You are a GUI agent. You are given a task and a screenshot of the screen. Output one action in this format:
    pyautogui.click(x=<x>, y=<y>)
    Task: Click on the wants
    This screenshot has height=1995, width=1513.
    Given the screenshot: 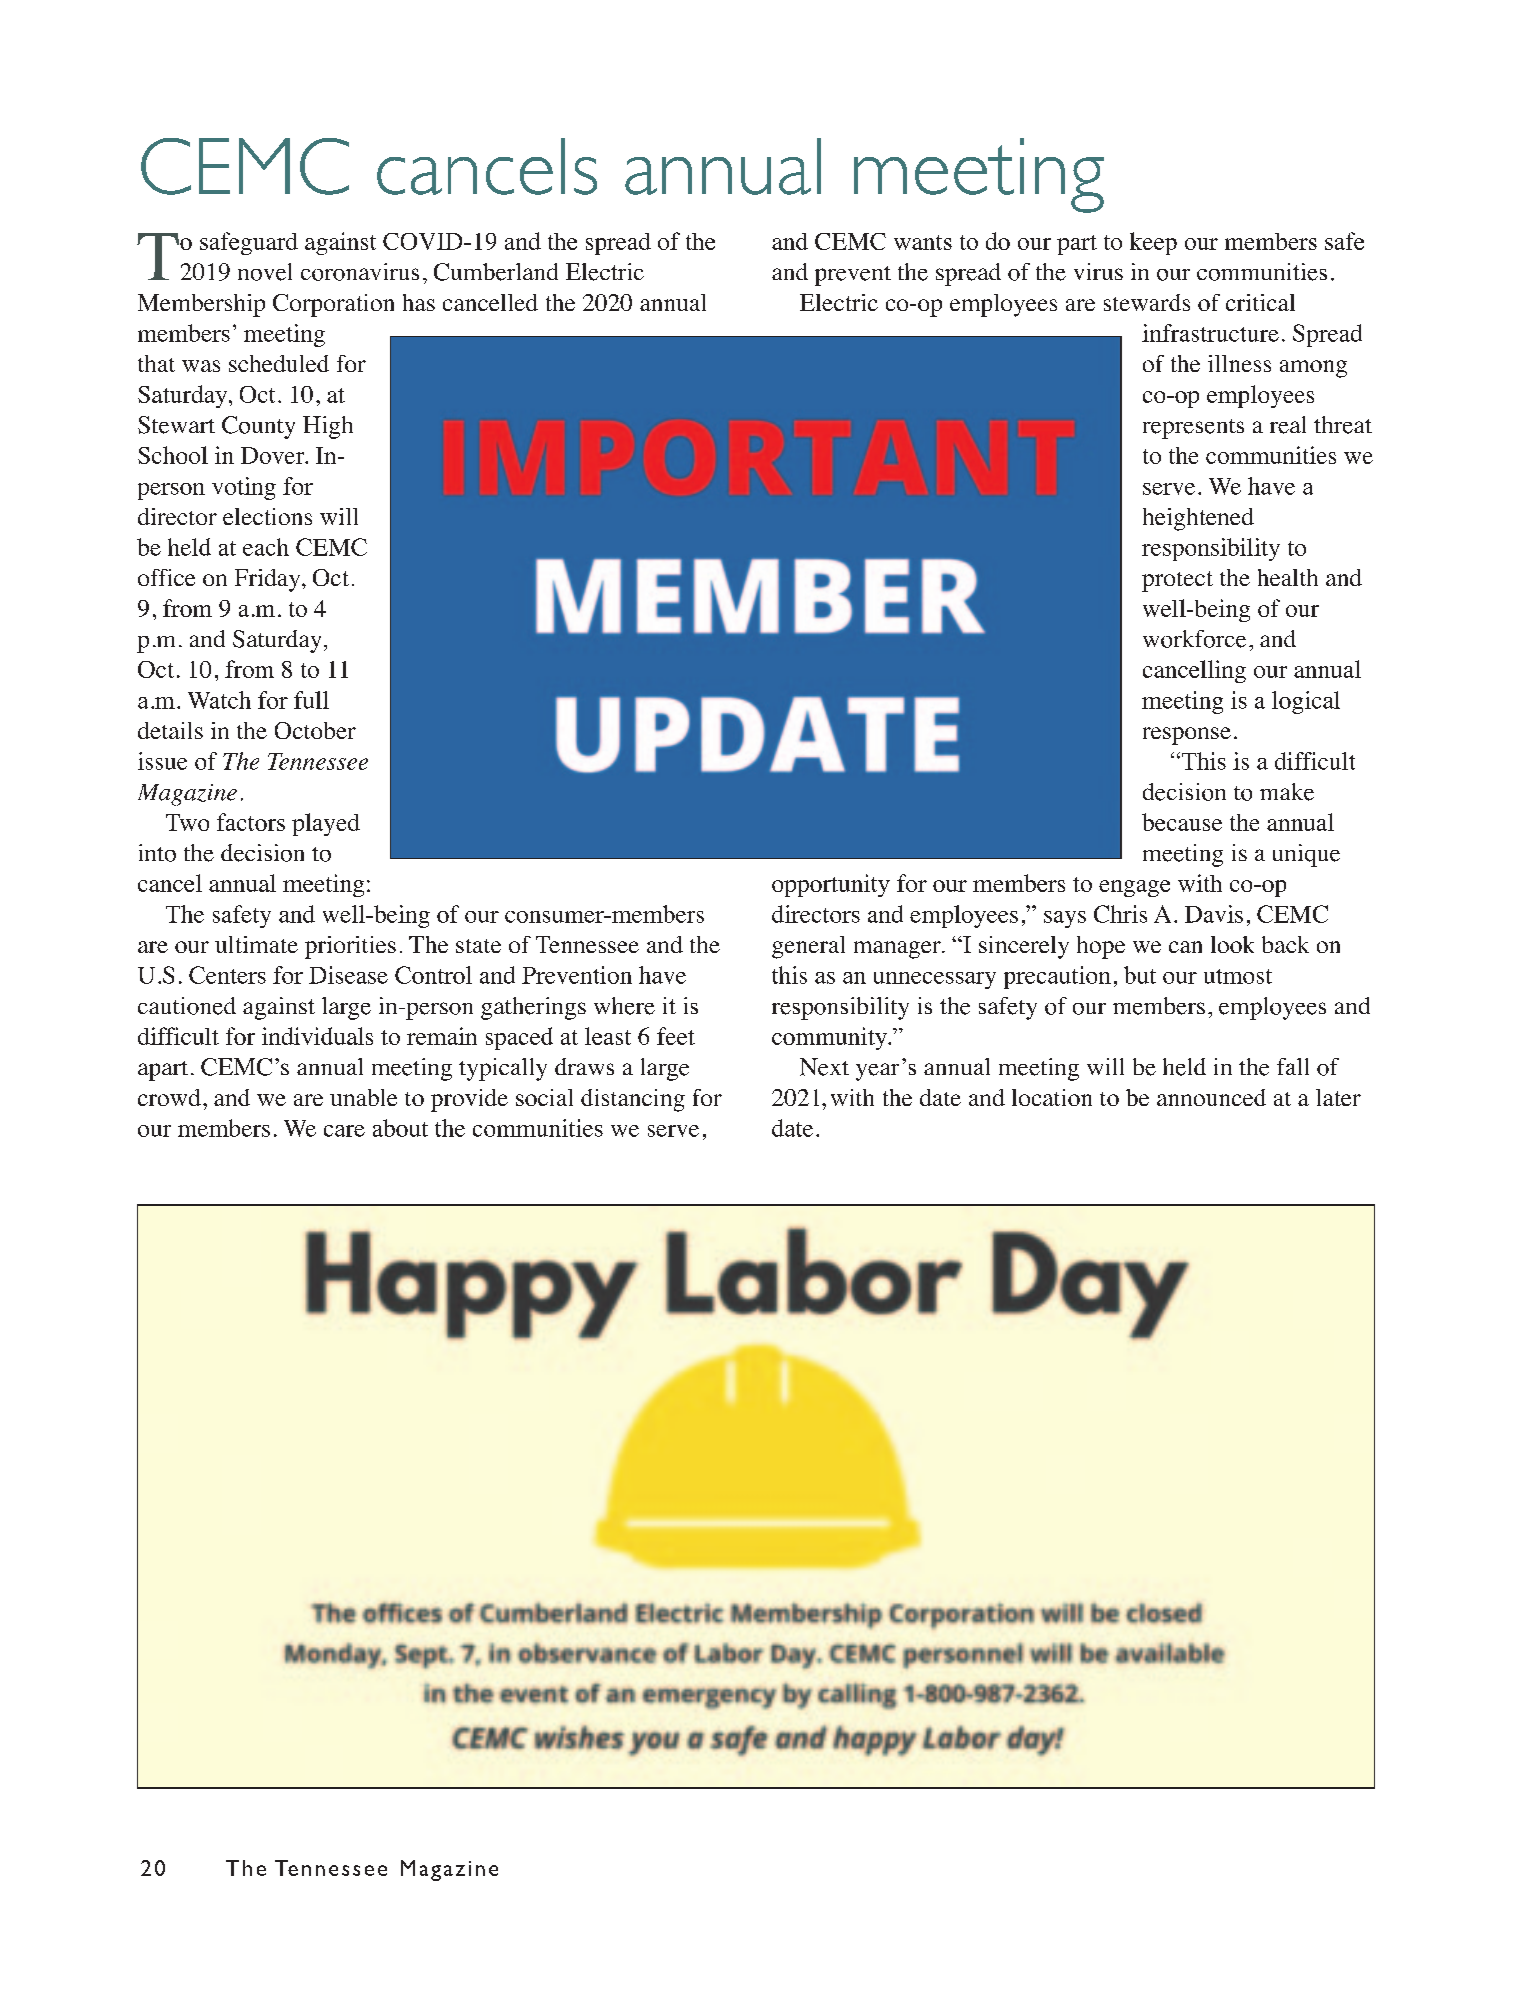 What is the action you would take?
    pyautogui.click(x=923, y=242)
